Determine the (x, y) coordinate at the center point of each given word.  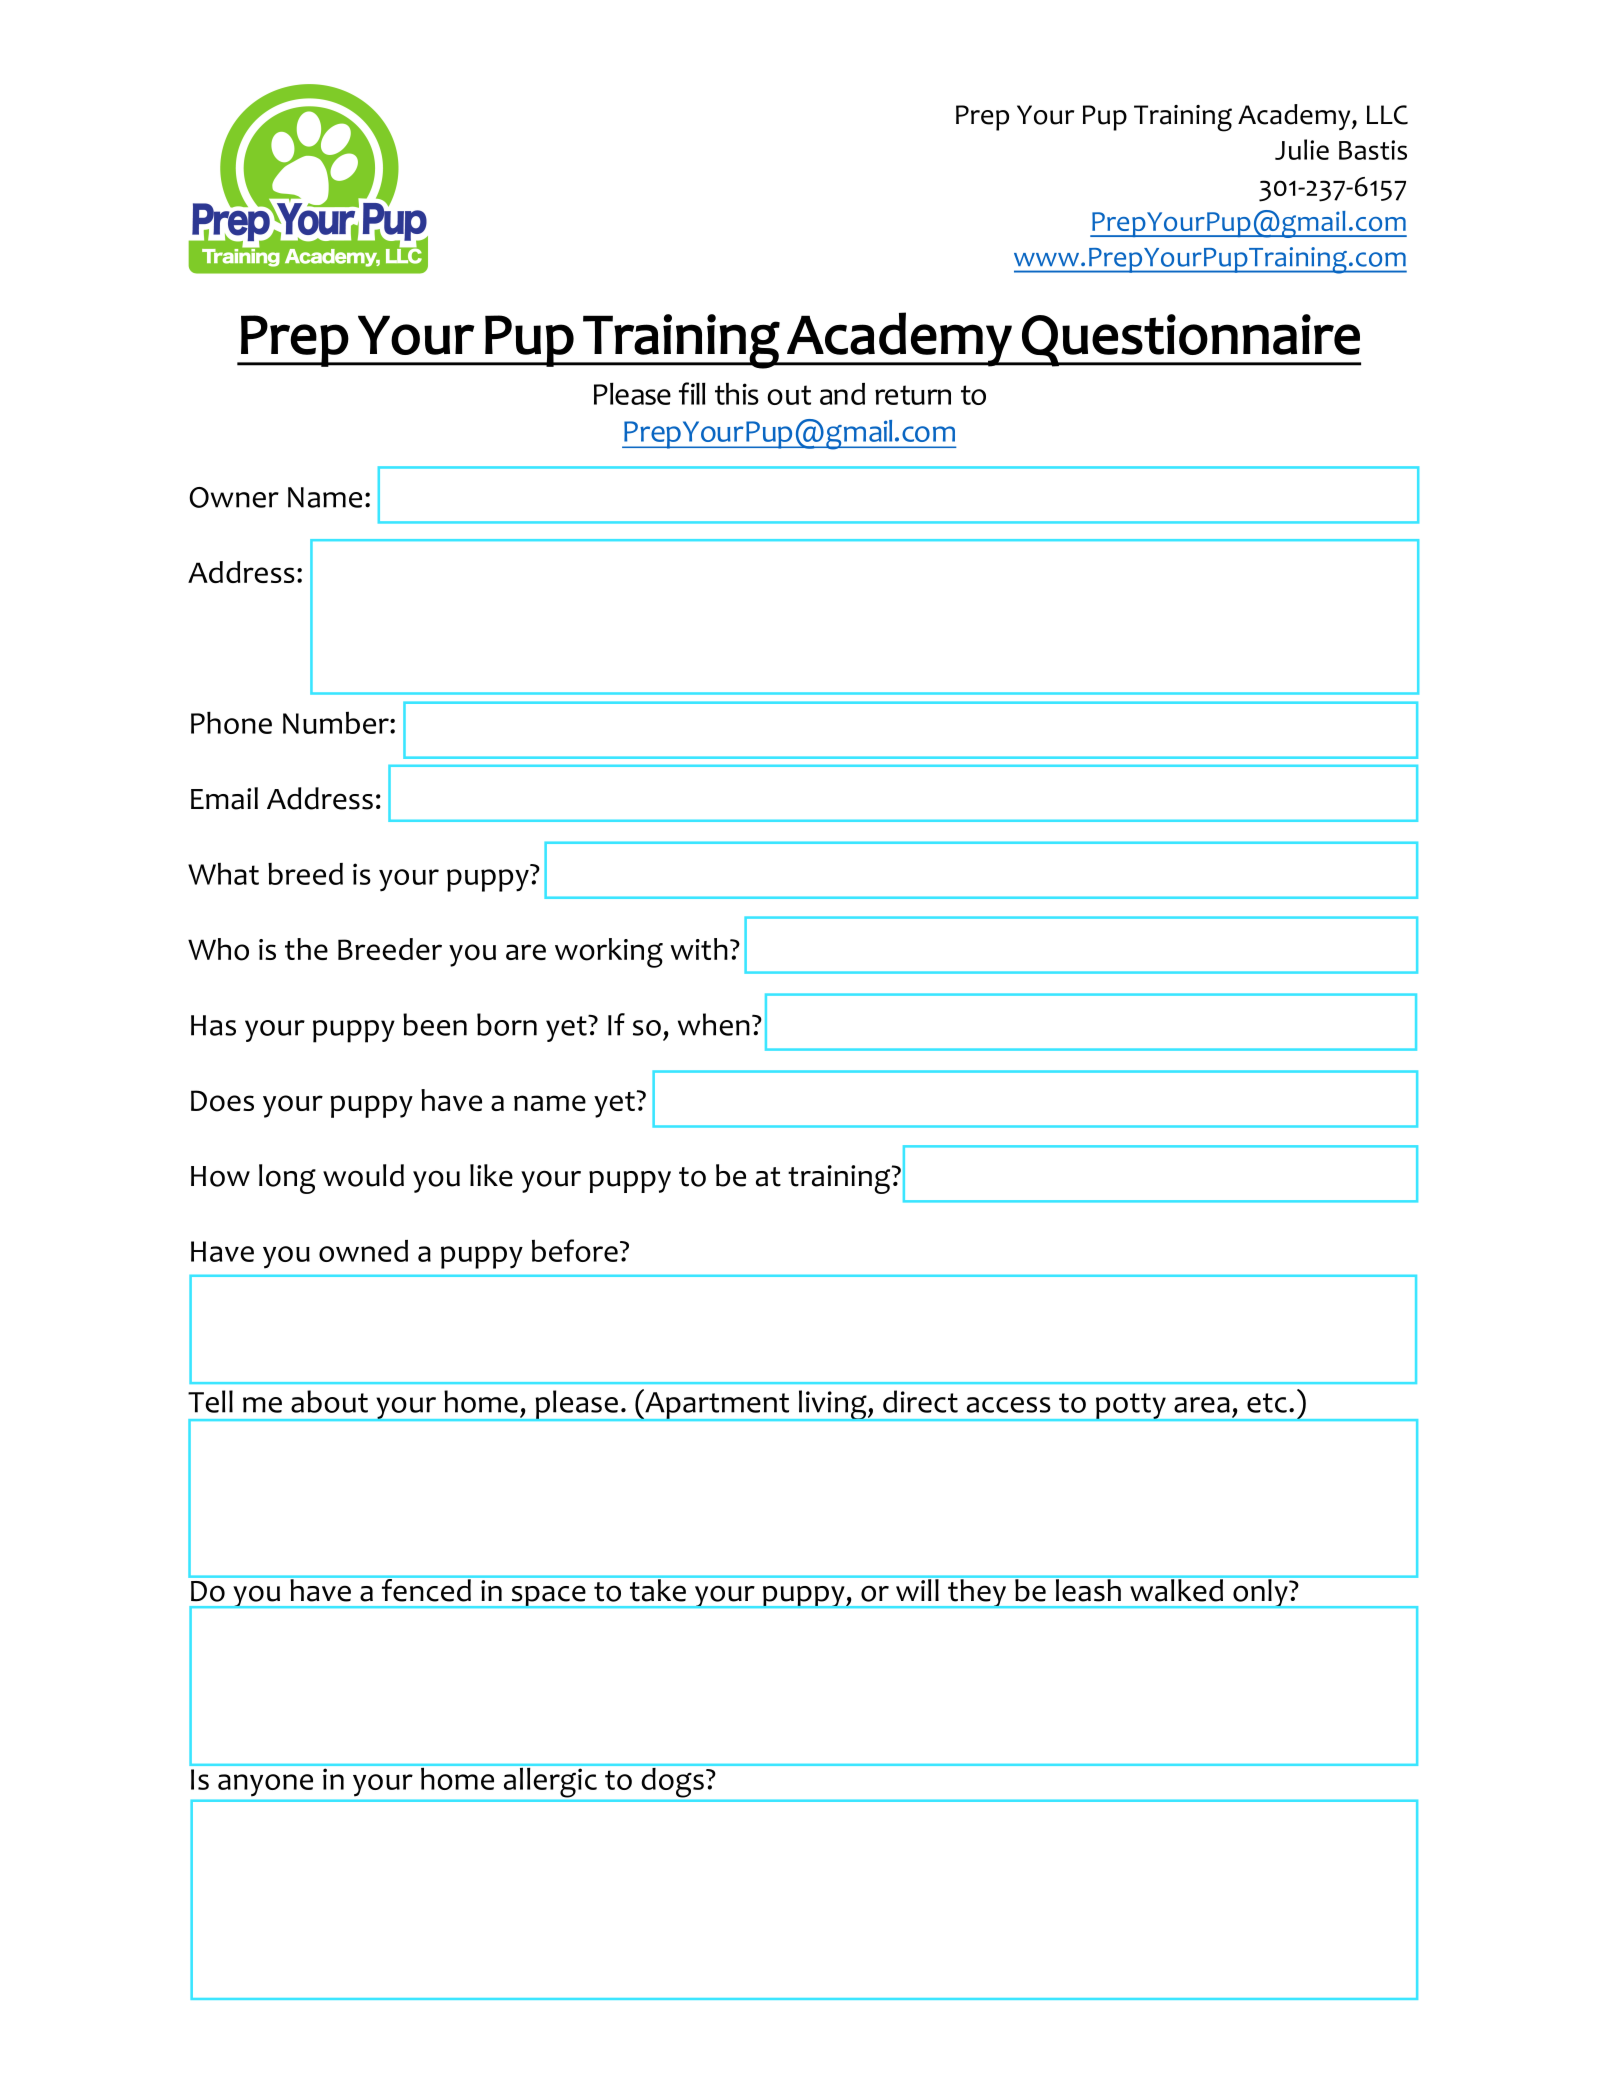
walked (1177, 1589)
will (917, 1588)
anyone (265, 1785)
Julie (1302, 149)
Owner (234, 497)
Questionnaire (1190, 340)
